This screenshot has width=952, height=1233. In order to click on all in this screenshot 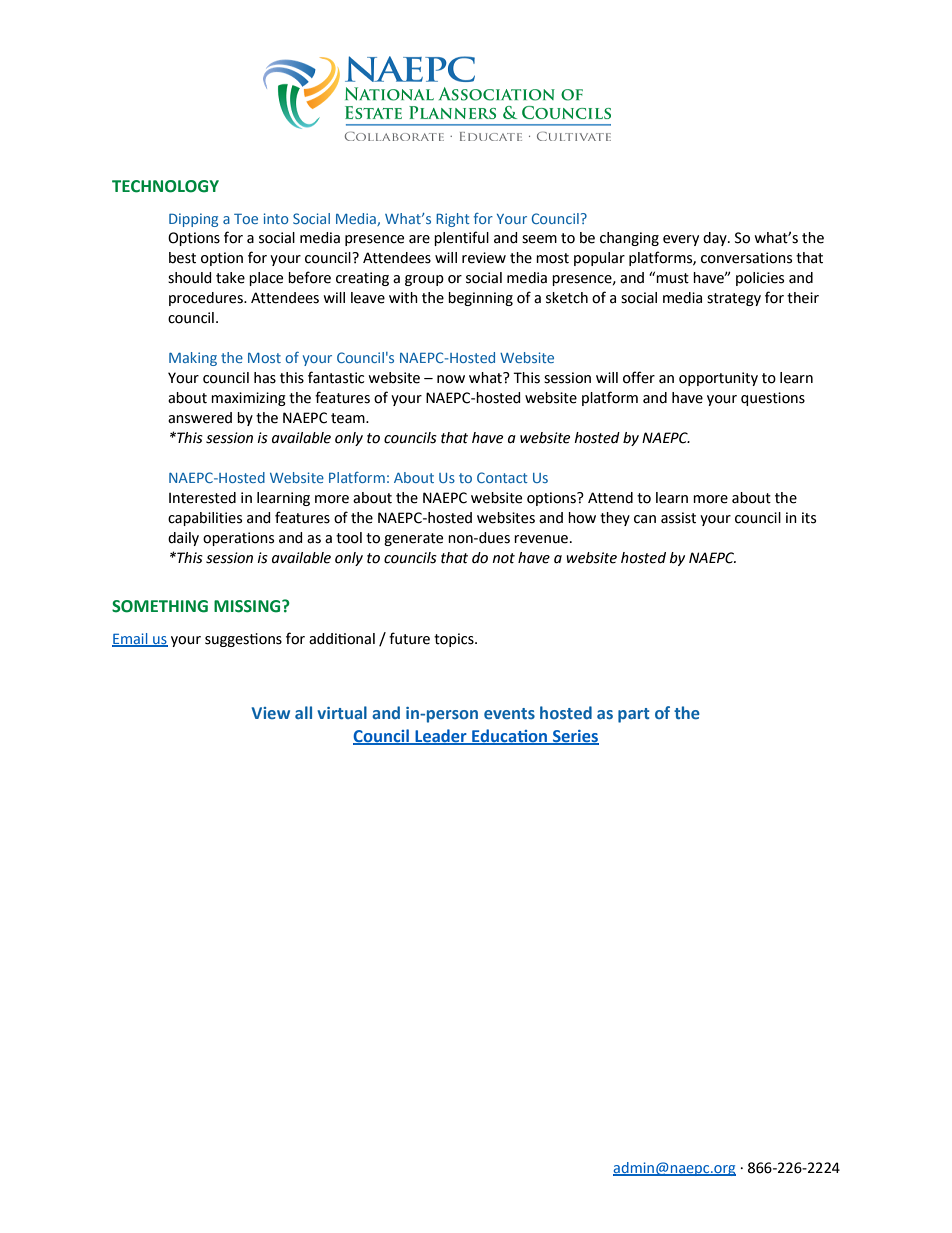, I will do `click(303, 712)`.
